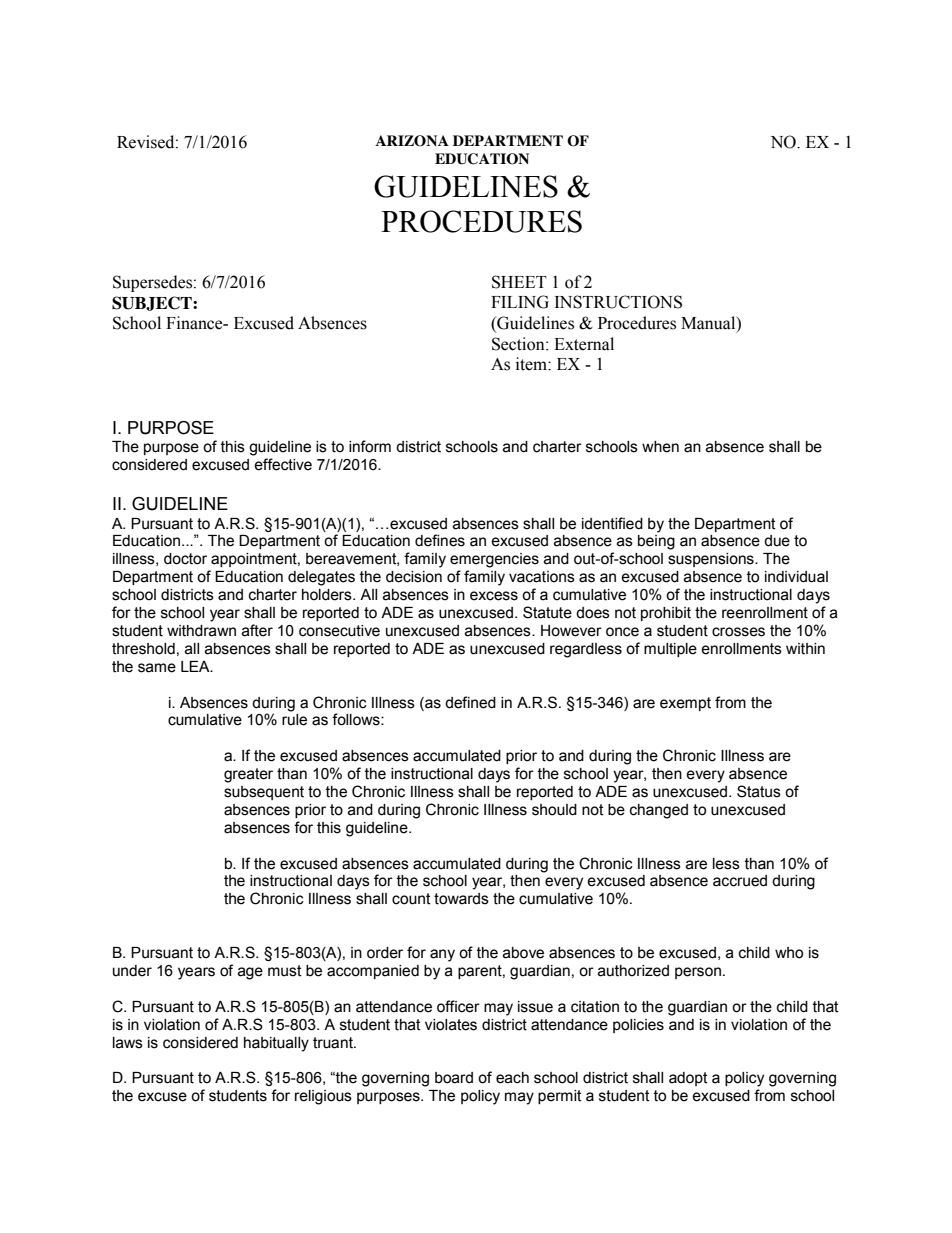 This screenshot has height=1233, width=952. Describe the element at coordinates (738, 632) in the screenshot. I see `crosses` at that location.
